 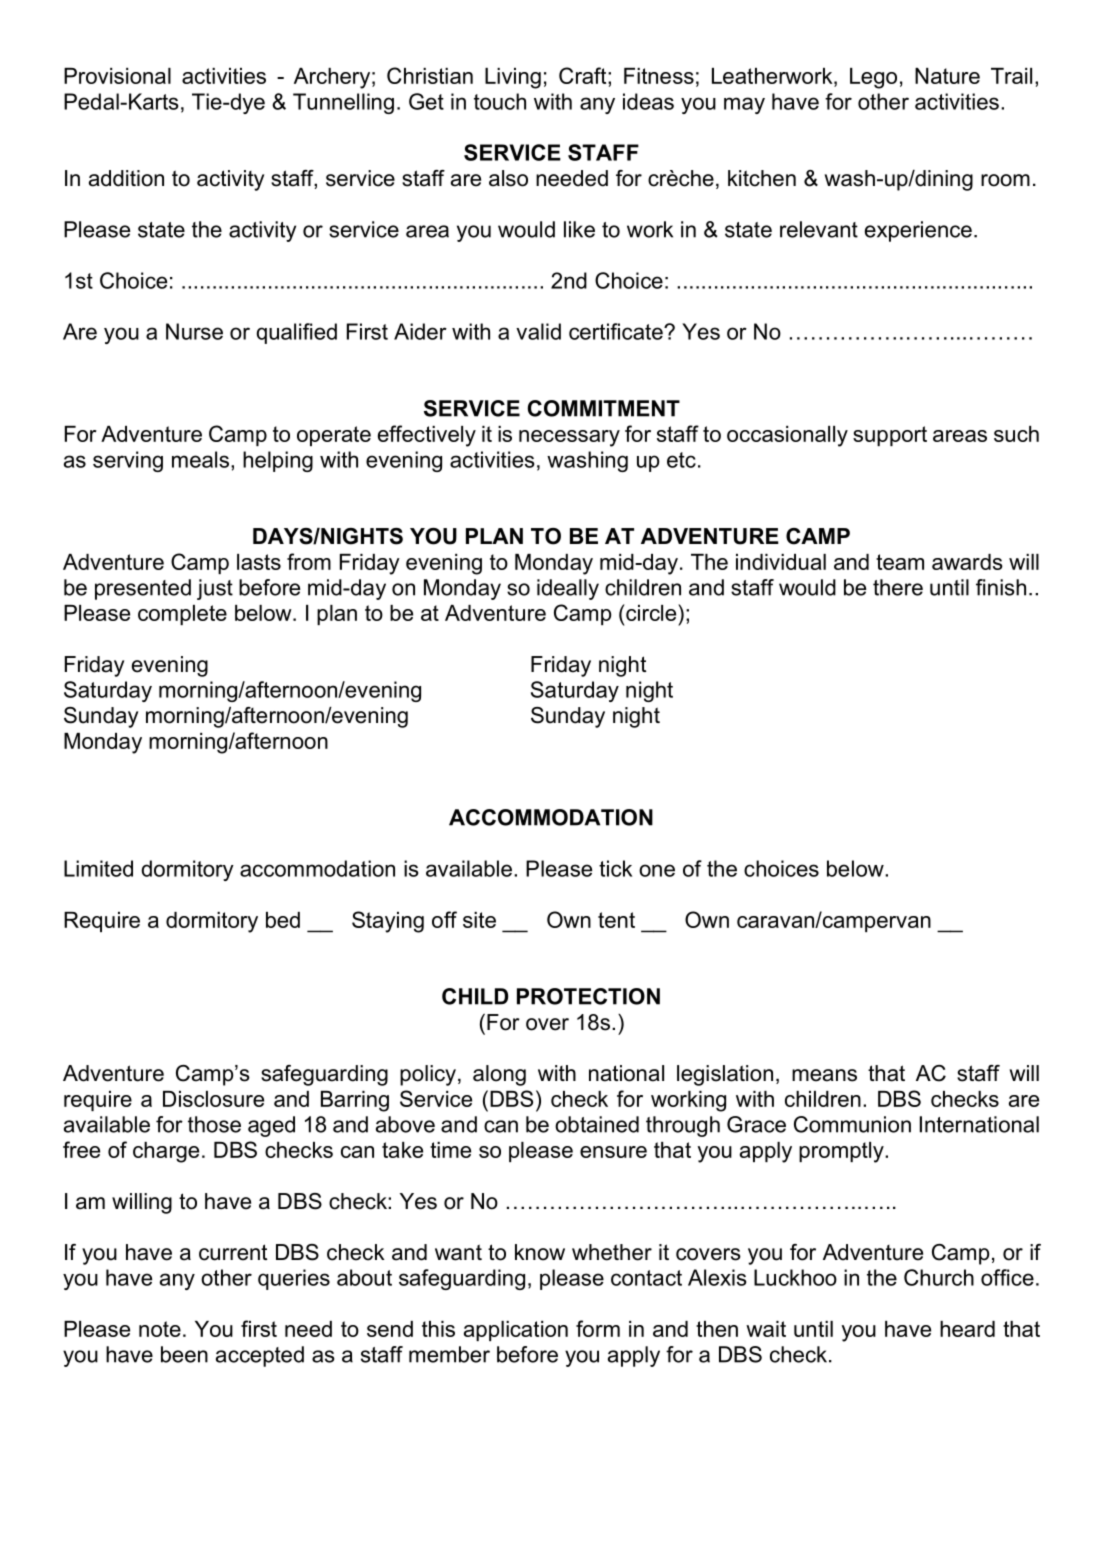 What do you see at coordinates (651, 612) in the page?
I see `circle` at bounding box center [651, 612].
